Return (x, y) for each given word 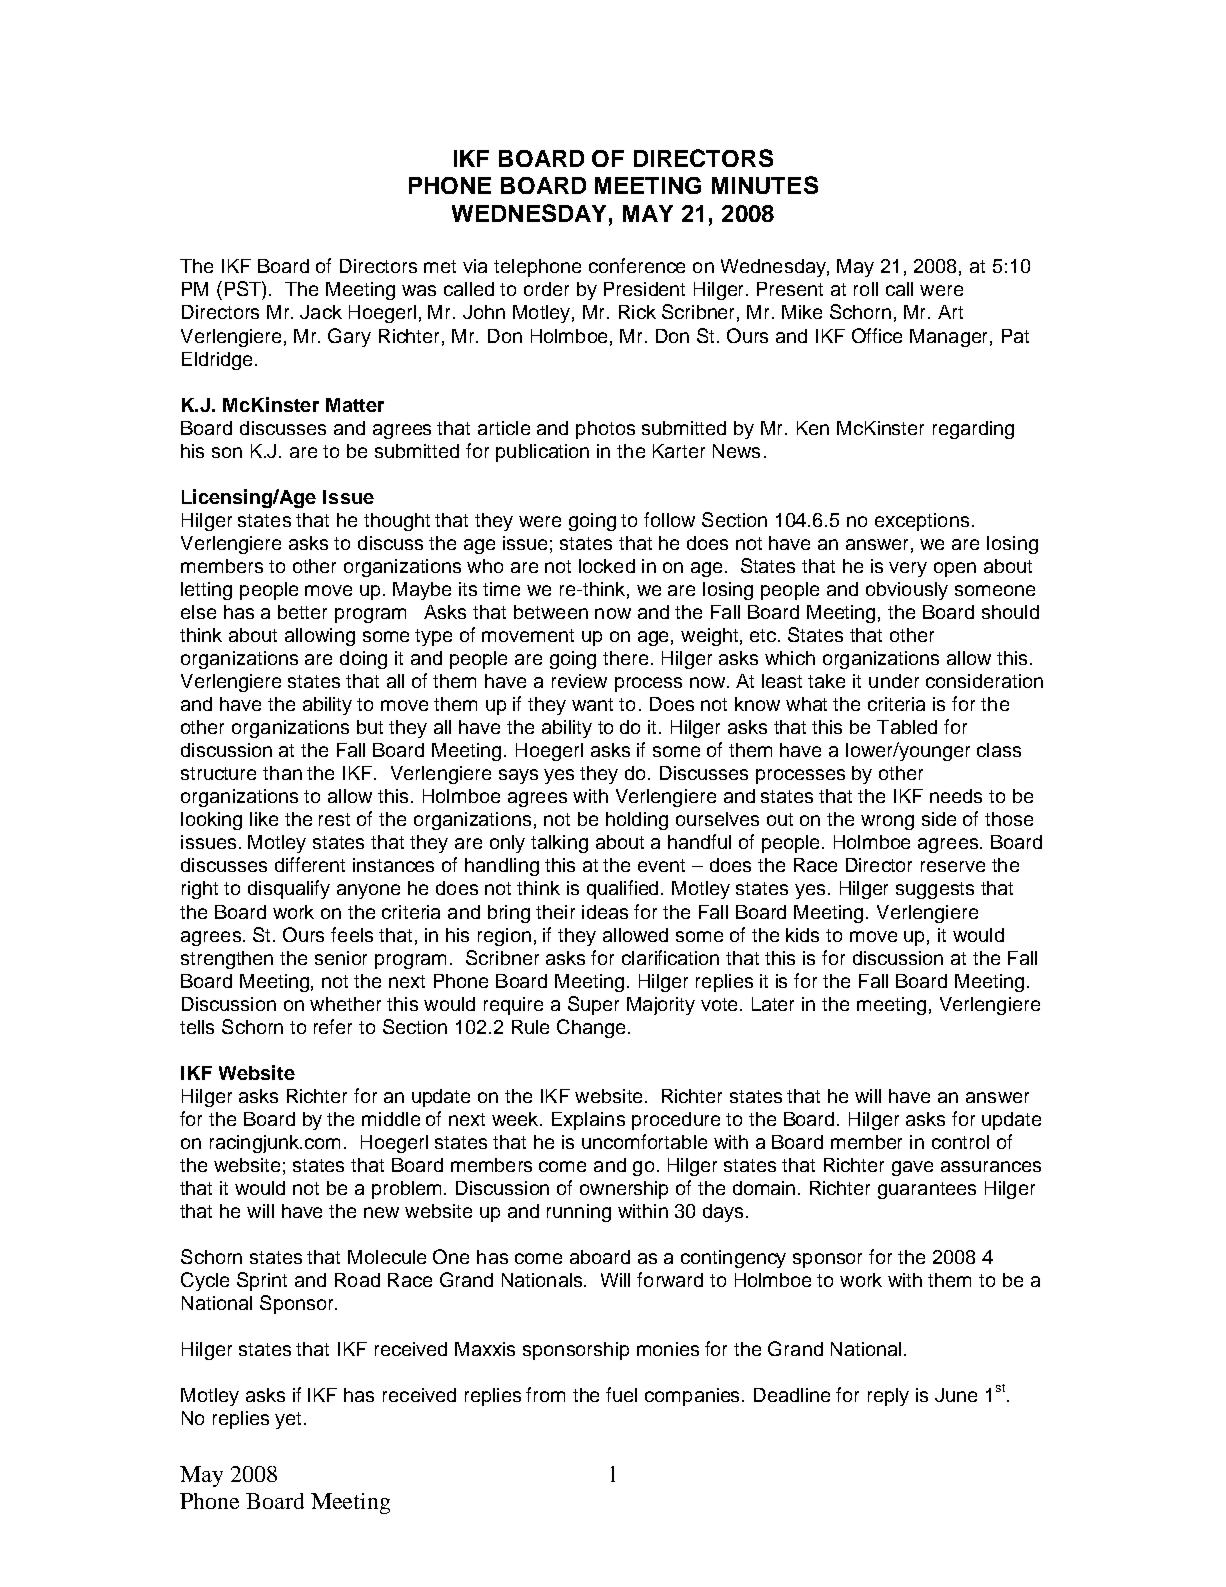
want (592, 704)
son (227, 452)
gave (912, 1168)
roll (866, 289)
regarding (973, 430)
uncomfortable (644, 1141)
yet (290, 1420)
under (894, 681)
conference (637, 265)
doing (363, 660)
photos (605, 430)
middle (391, 1119)
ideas (605, 912)
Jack (321, 312)
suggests (935, 890)
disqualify (289, 889)
